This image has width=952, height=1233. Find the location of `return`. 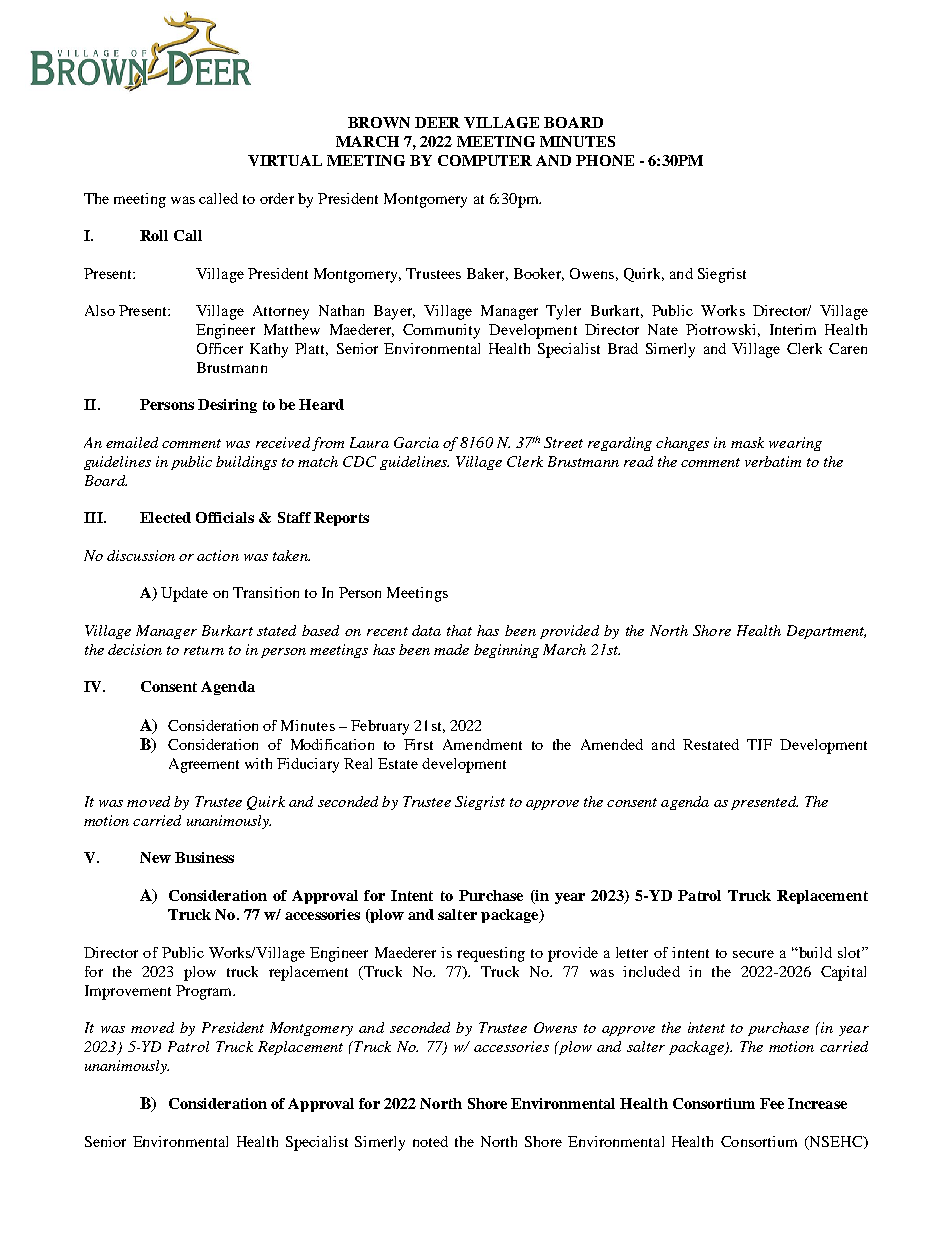

return is located at coordinates (204, 650).
